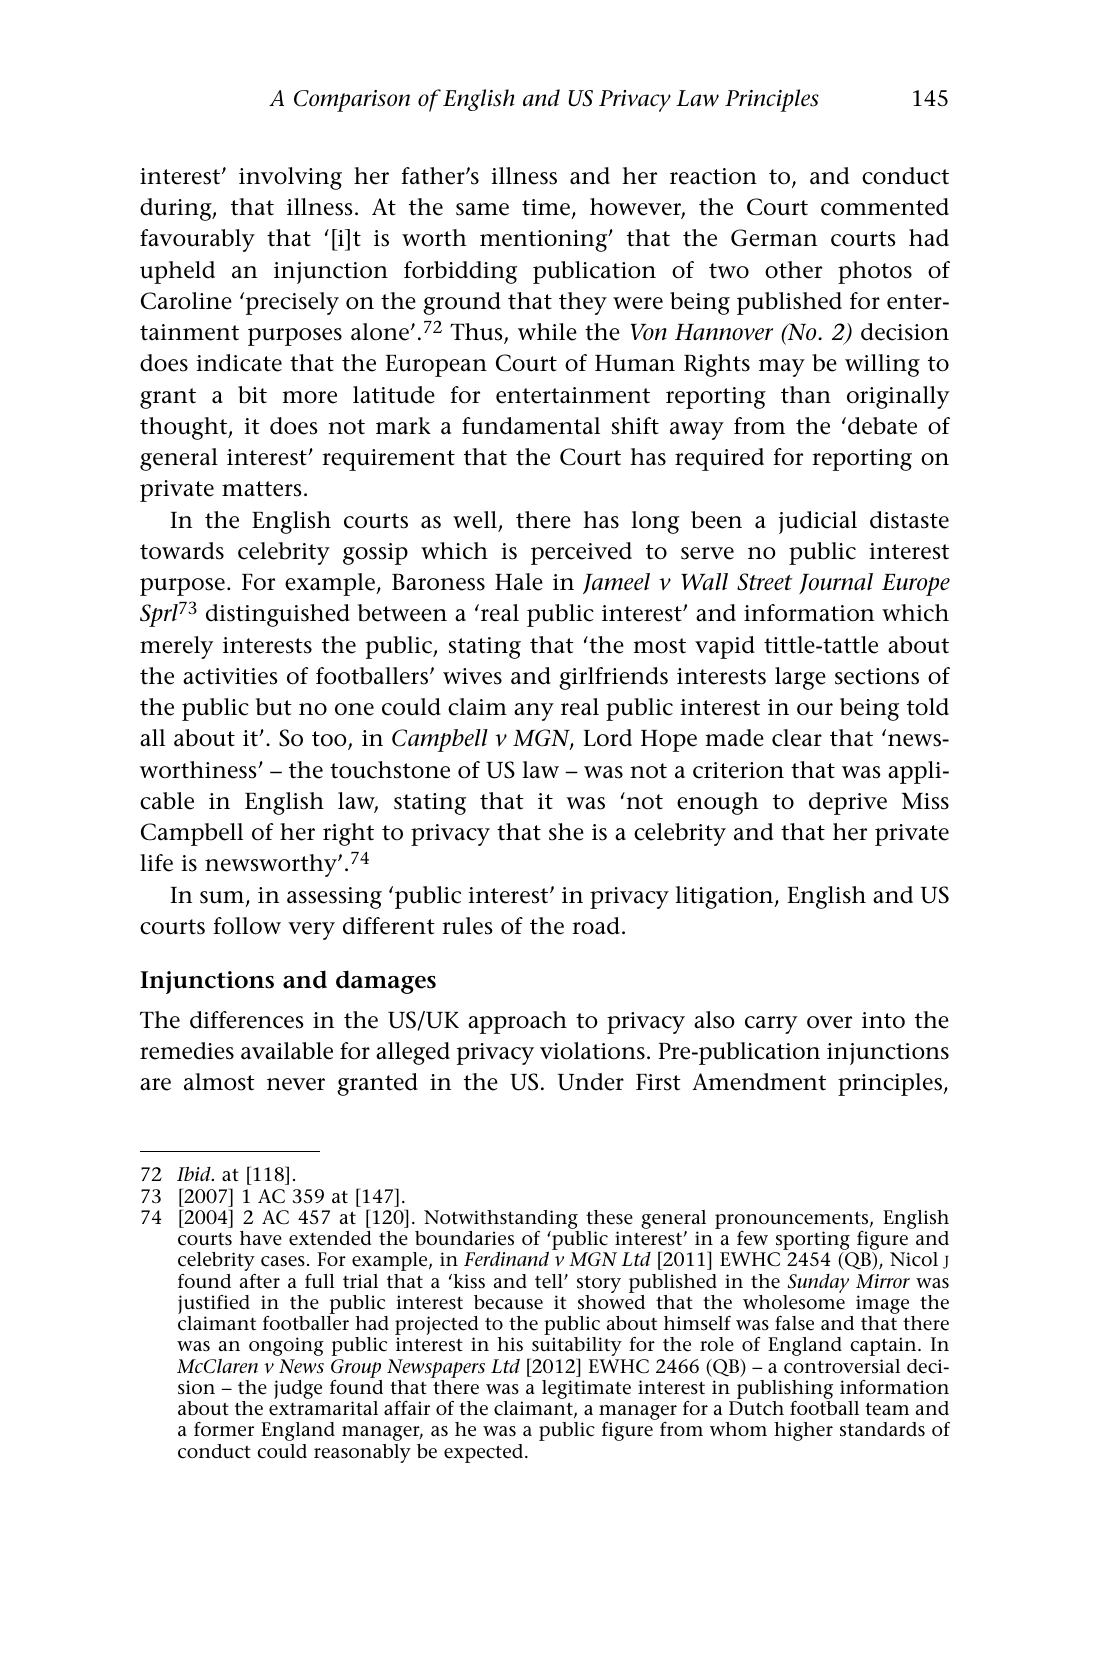 This image has width=1105, height=1658. I want to click on higher, so click(803, 1431).
